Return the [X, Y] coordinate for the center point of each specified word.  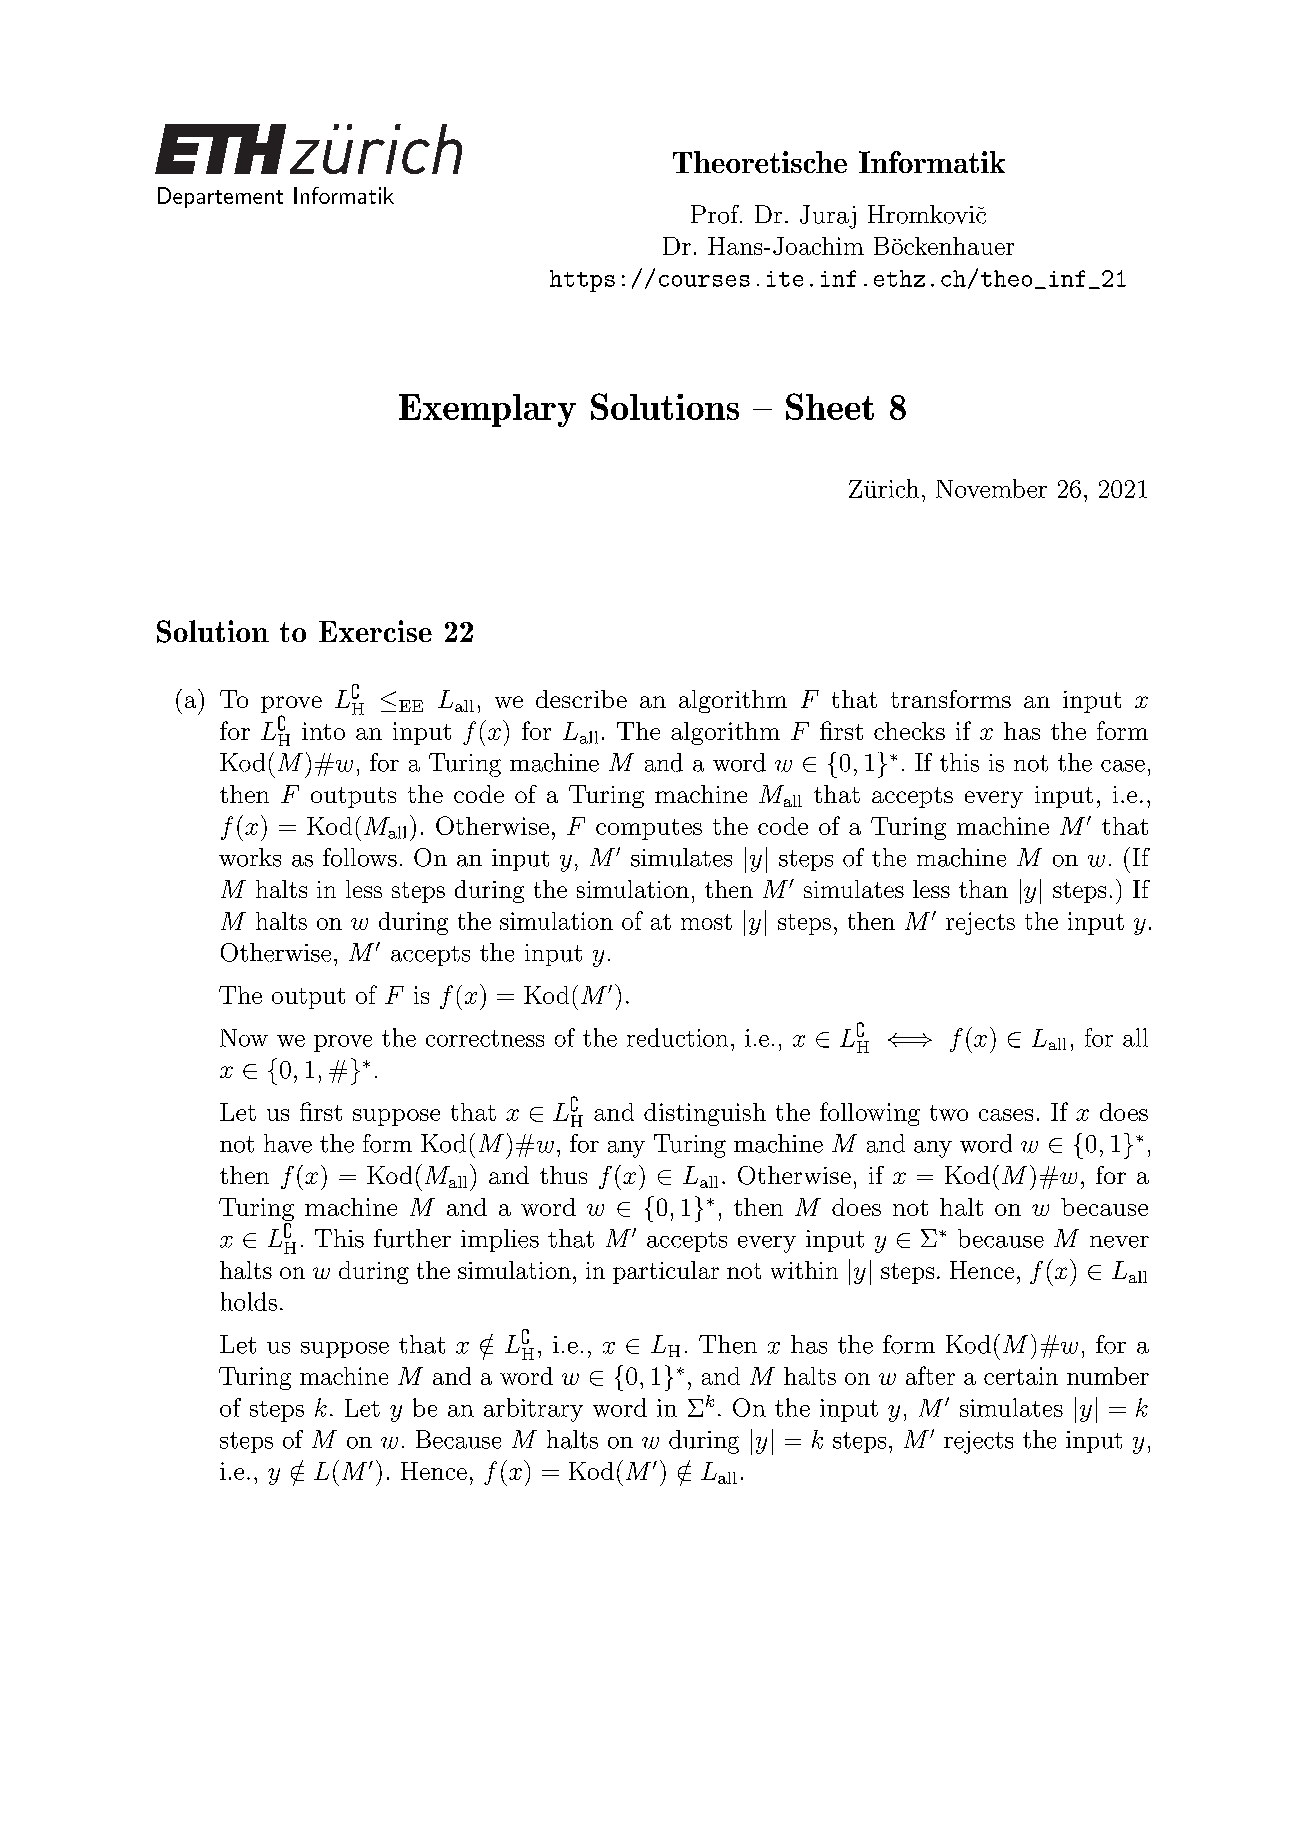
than [983, 889]
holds [249, 1301]
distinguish [705, 1114]
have [288, 1143]
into [323, 731]
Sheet [830, 406]
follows [360, 857]
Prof [716, 214]
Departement [220, 197]
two [949, 1113]
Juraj [828, 217]
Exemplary [487, 410]
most [706, 922]
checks [909, 731]
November [991, 488]
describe [581, 699]
